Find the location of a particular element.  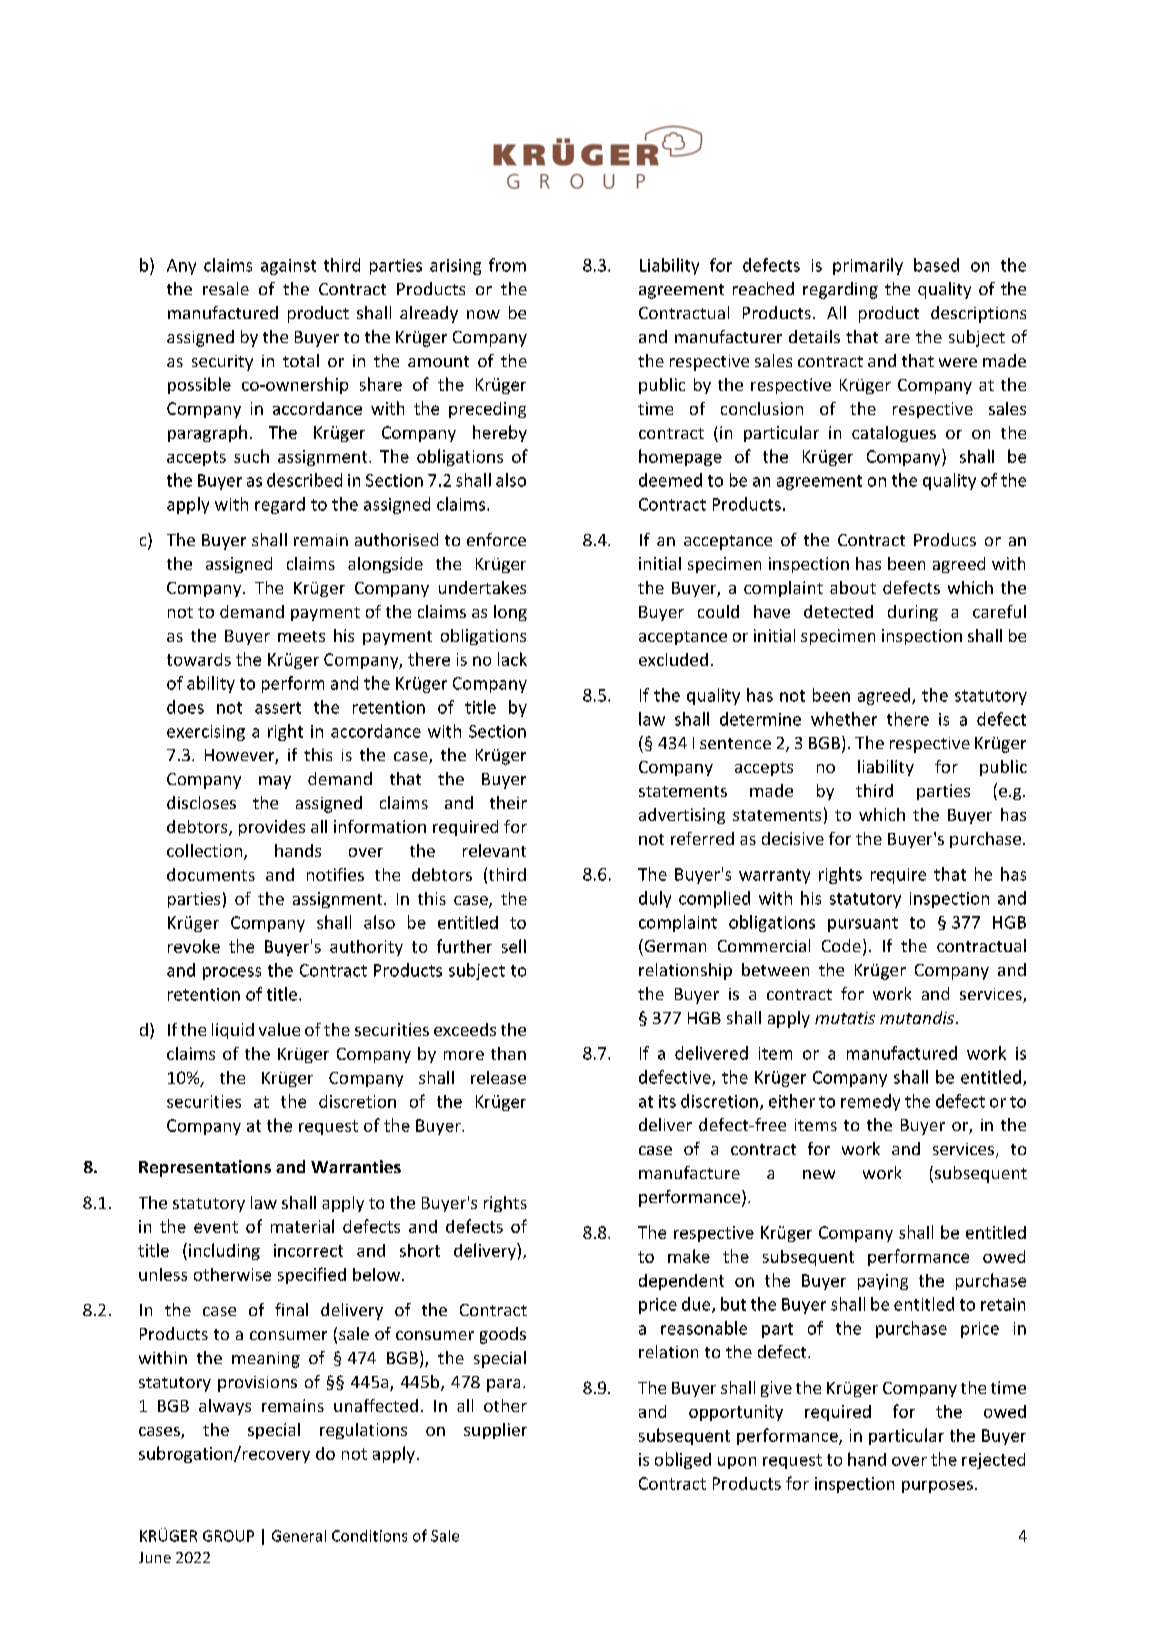

whether is located at coordinates (844, 719).
